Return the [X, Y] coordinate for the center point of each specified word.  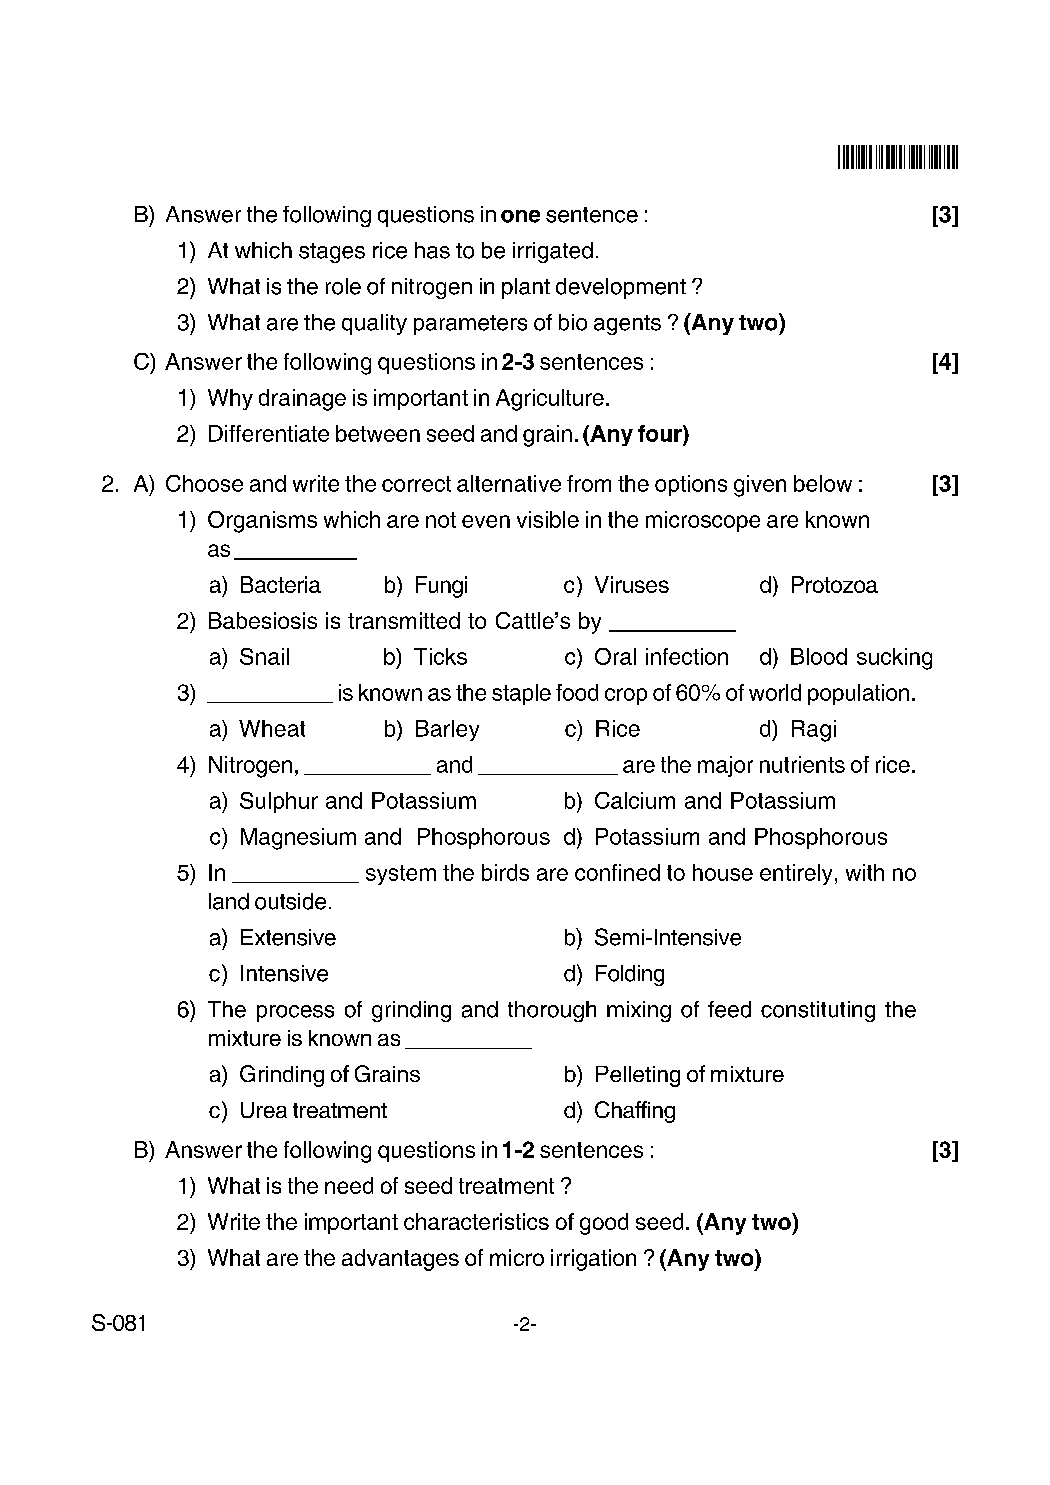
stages [332, 253]
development [621, 288]
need [349, 1185]
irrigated [553, 252]
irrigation [593, 1260]
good [604, 1224]
